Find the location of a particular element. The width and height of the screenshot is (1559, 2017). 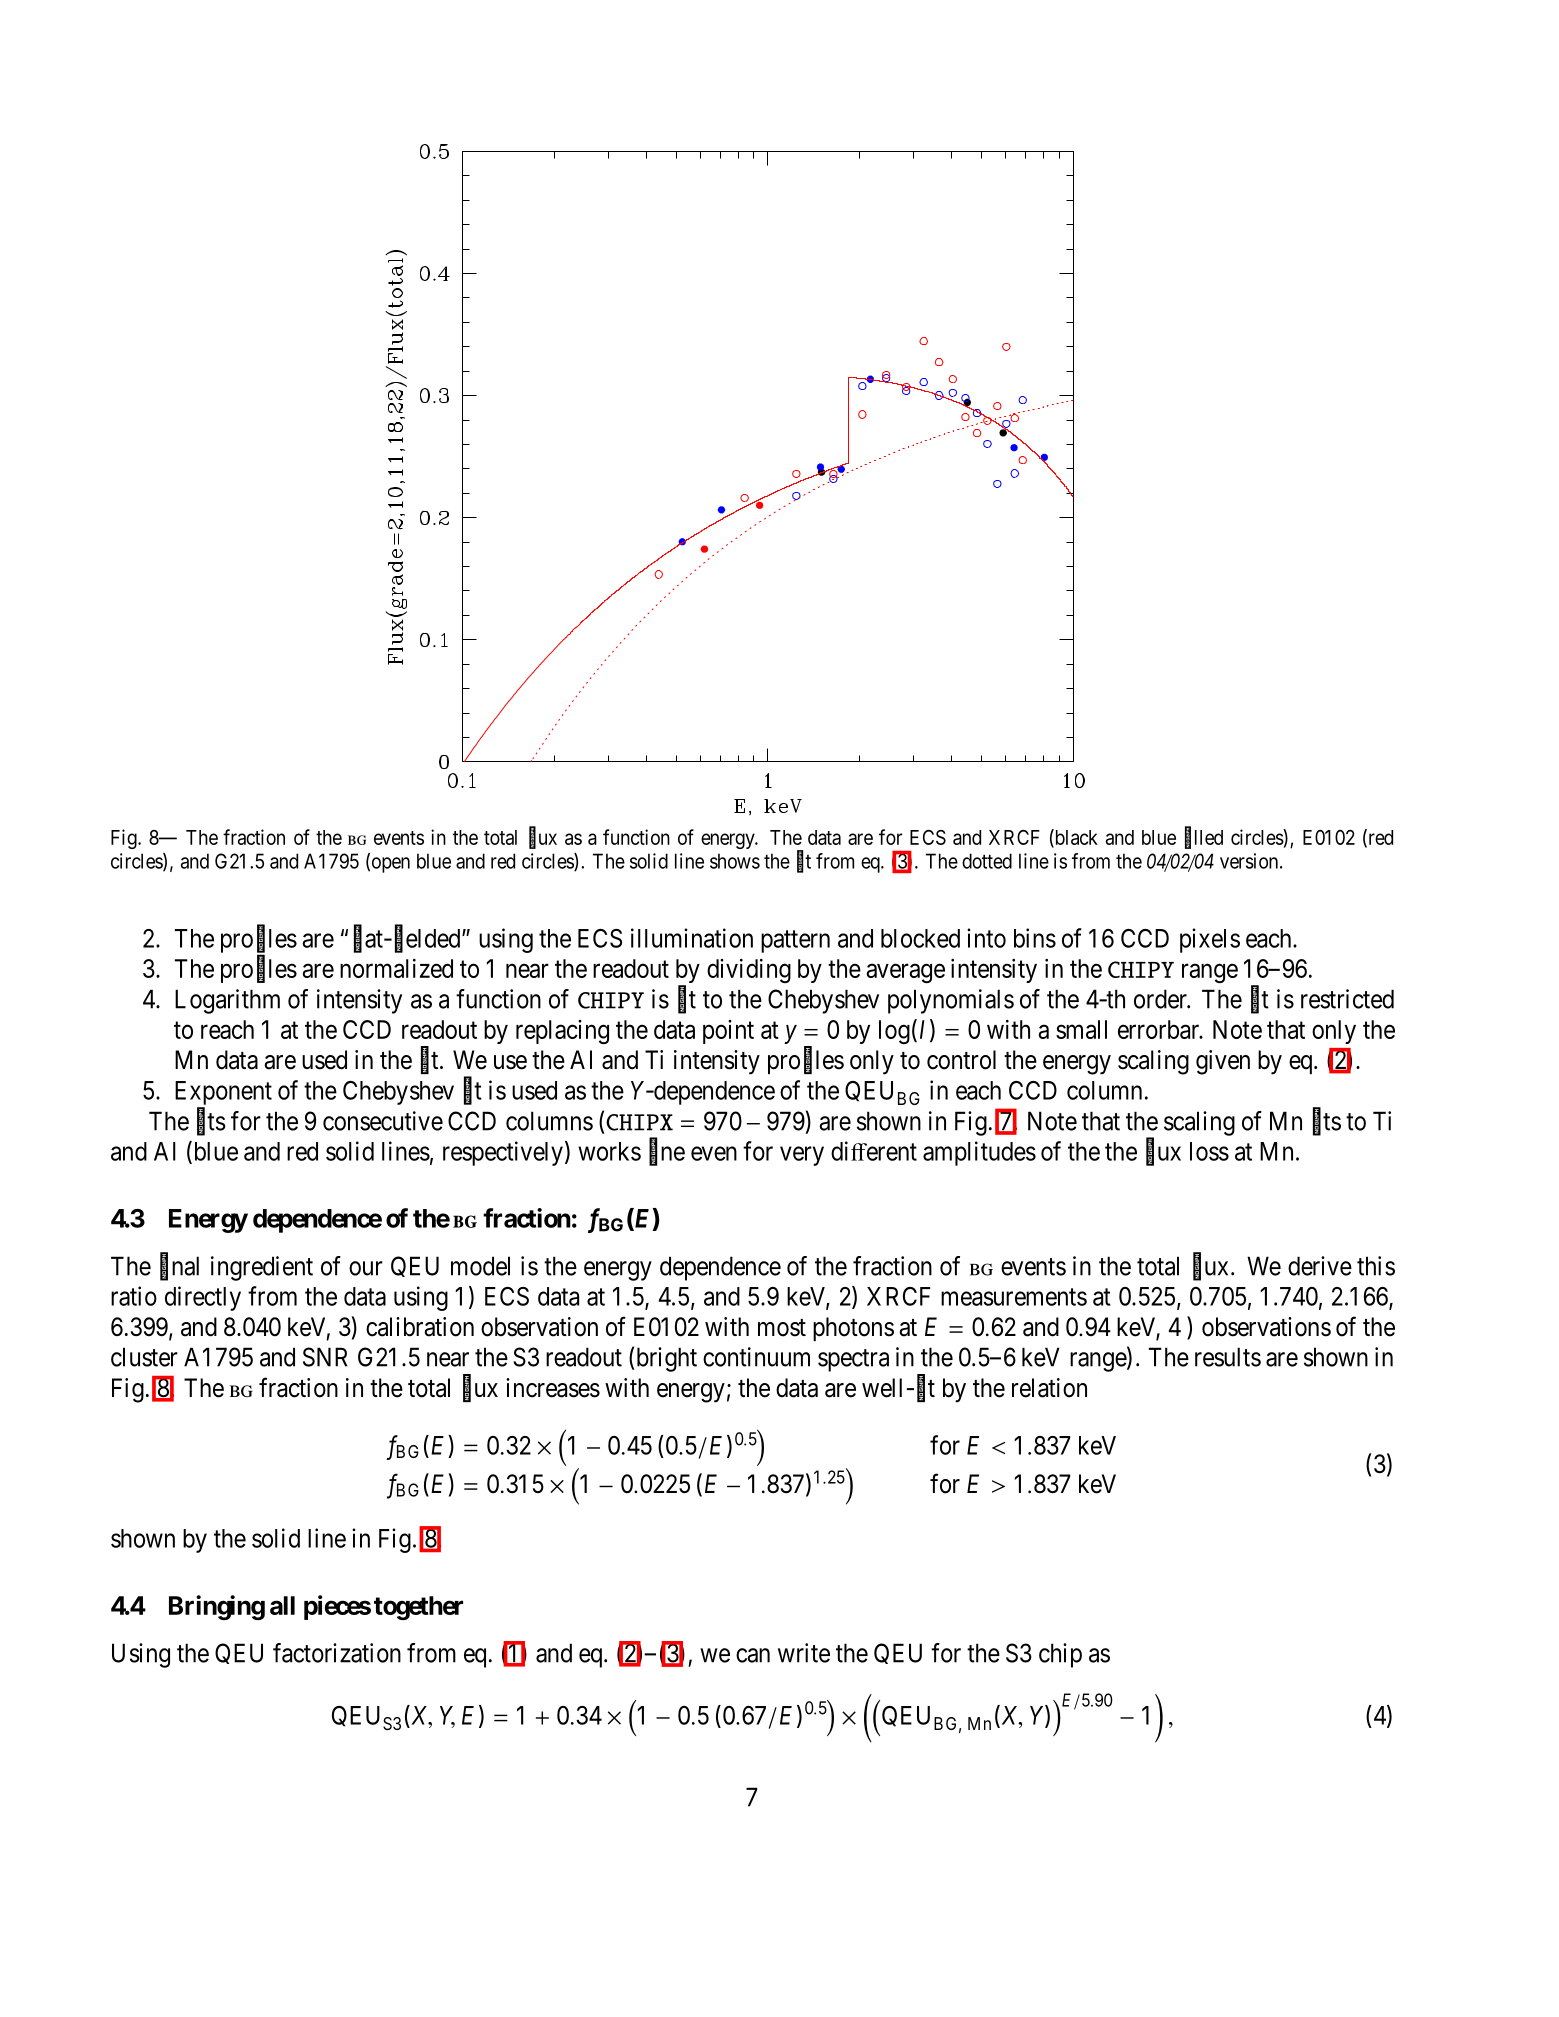

continuum is located at coordinates (756, 1357).
